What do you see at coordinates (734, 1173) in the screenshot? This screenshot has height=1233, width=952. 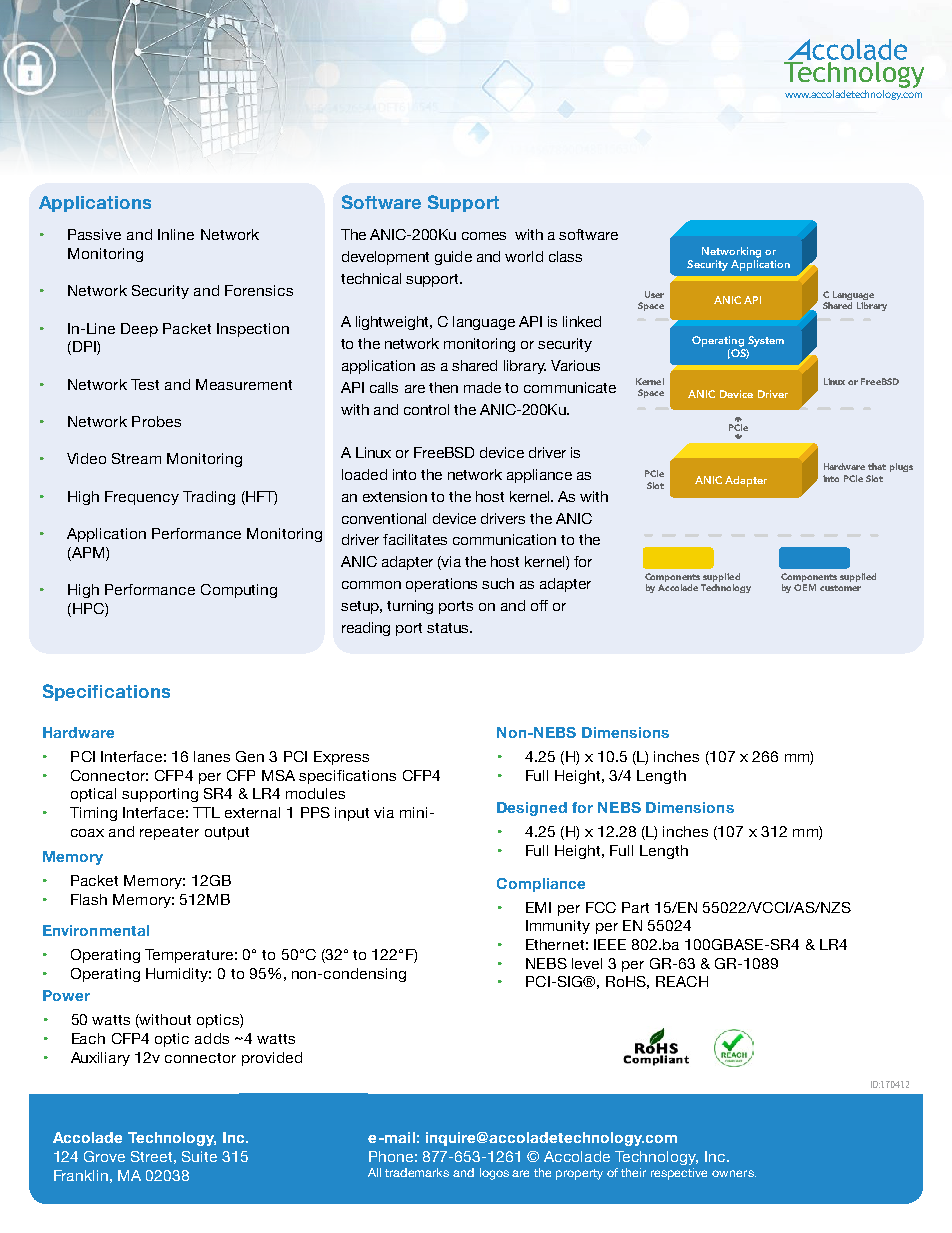 I see `owners` at bounding box center [734, 1173].
